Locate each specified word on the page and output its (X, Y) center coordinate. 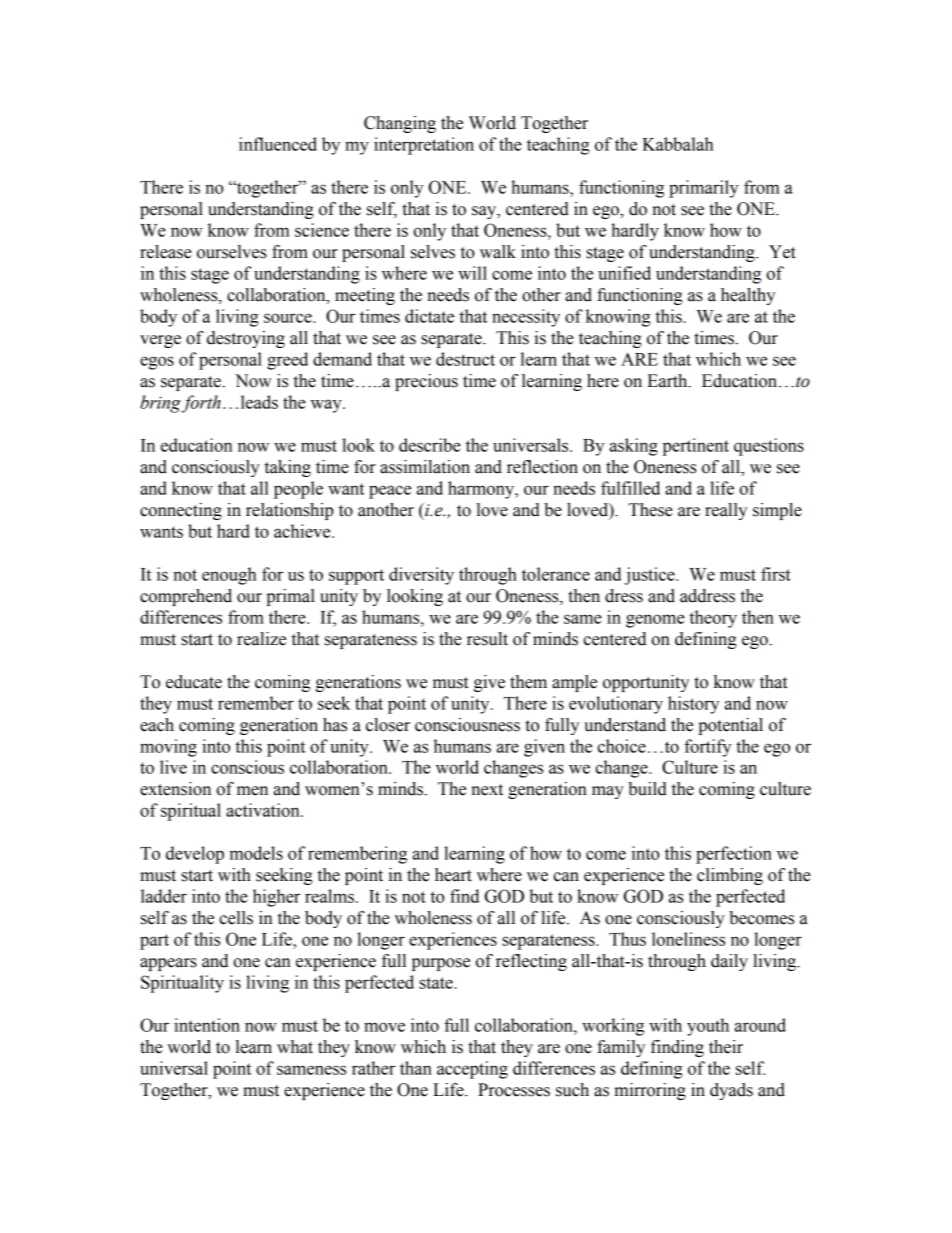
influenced (278, 144)
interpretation (424, 146)
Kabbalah (677, 144)
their (726, 1047)
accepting (472, 1070)
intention (207, 1025)
